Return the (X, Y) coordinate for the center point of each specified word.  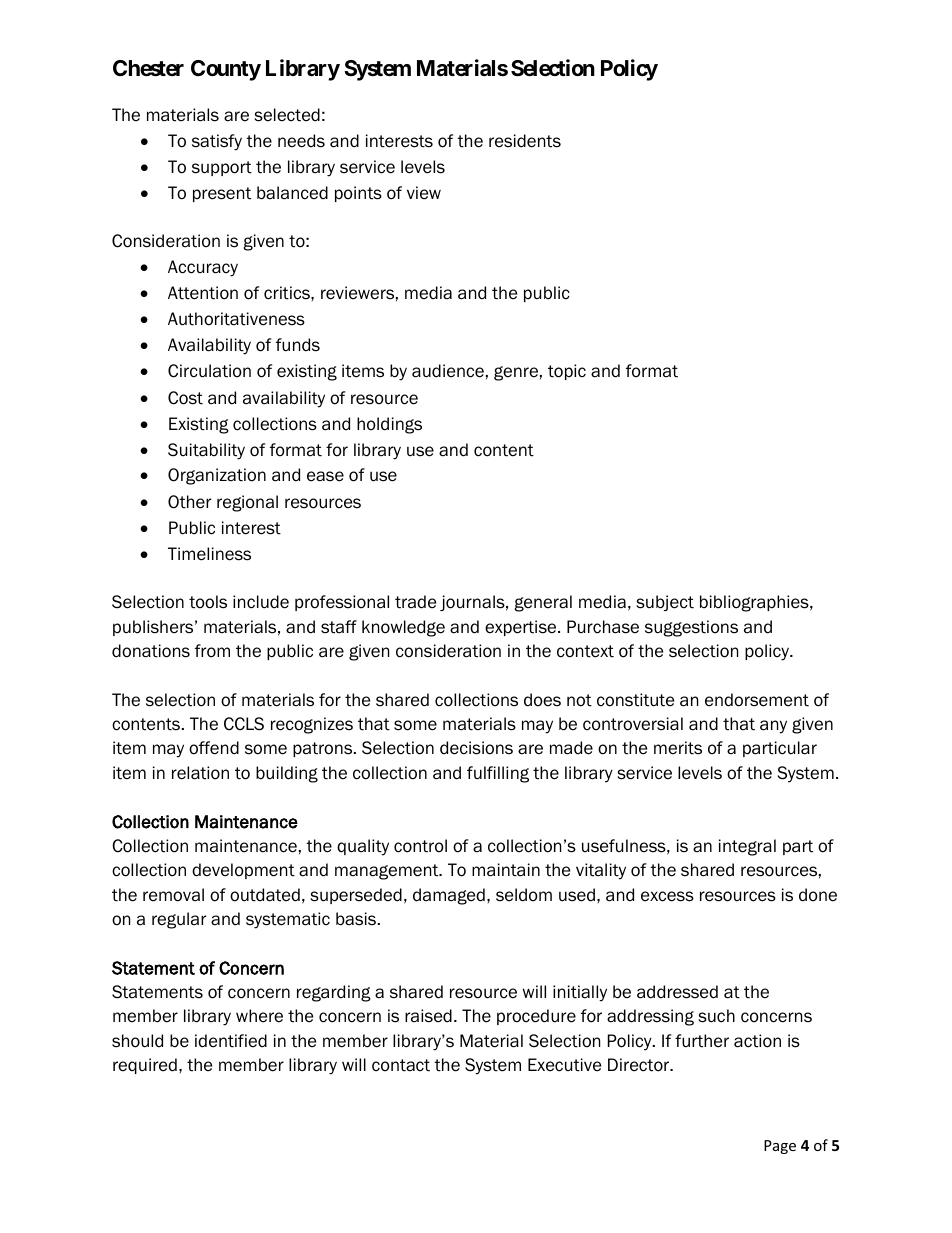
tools (208, 602)
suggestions (691, 628)
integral (747, 847)
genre (516, 373)
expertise (522, 628)
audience (448, 371)
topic (567, 372)
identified (231, 1041)
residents (525, 141)
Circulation (209, 371)
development (243, 871)
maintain (506, 870)
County (226, 70)
